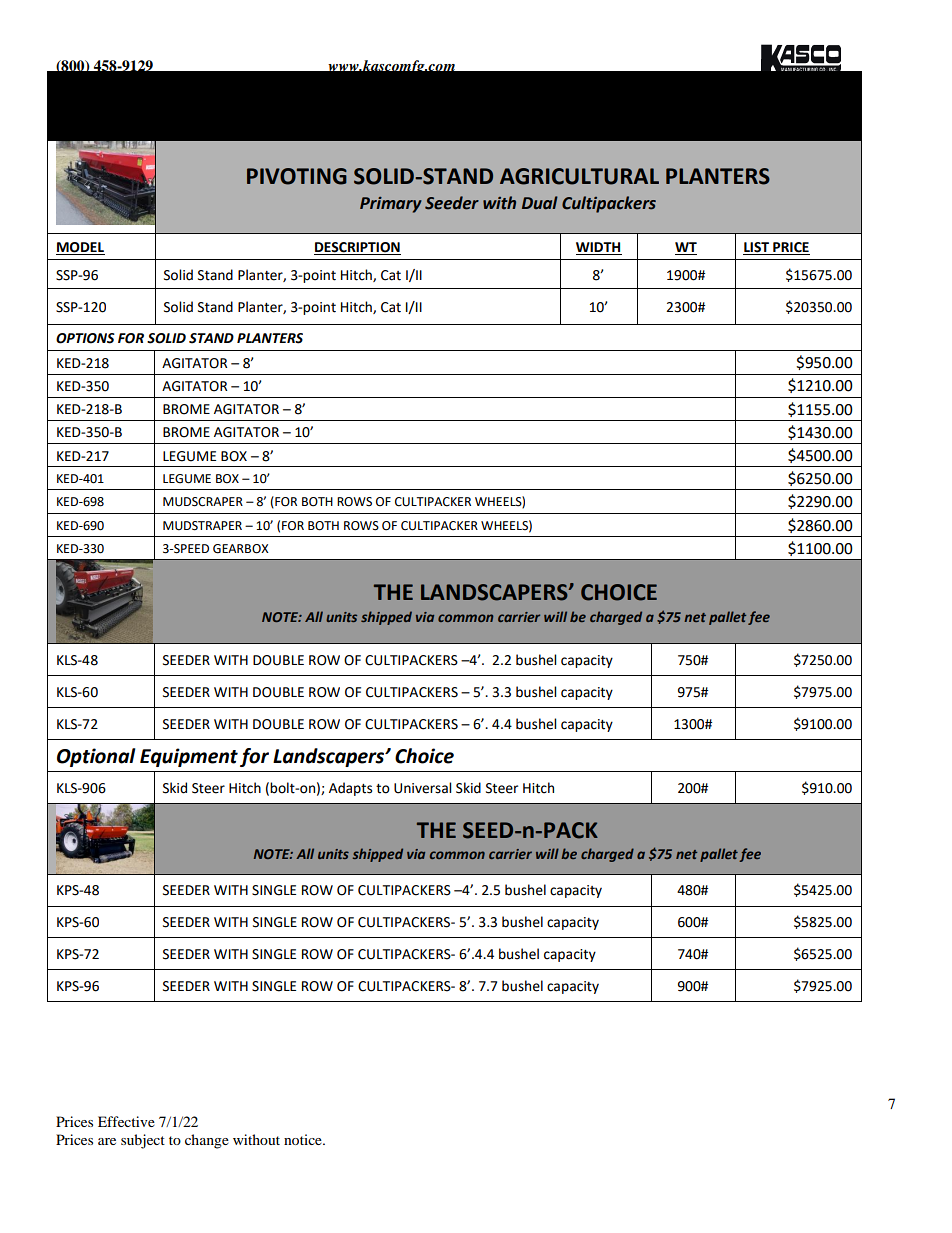 The width and height of the screenshot is (952, 1233). I want to click on Effective, so click(126, 1121).
